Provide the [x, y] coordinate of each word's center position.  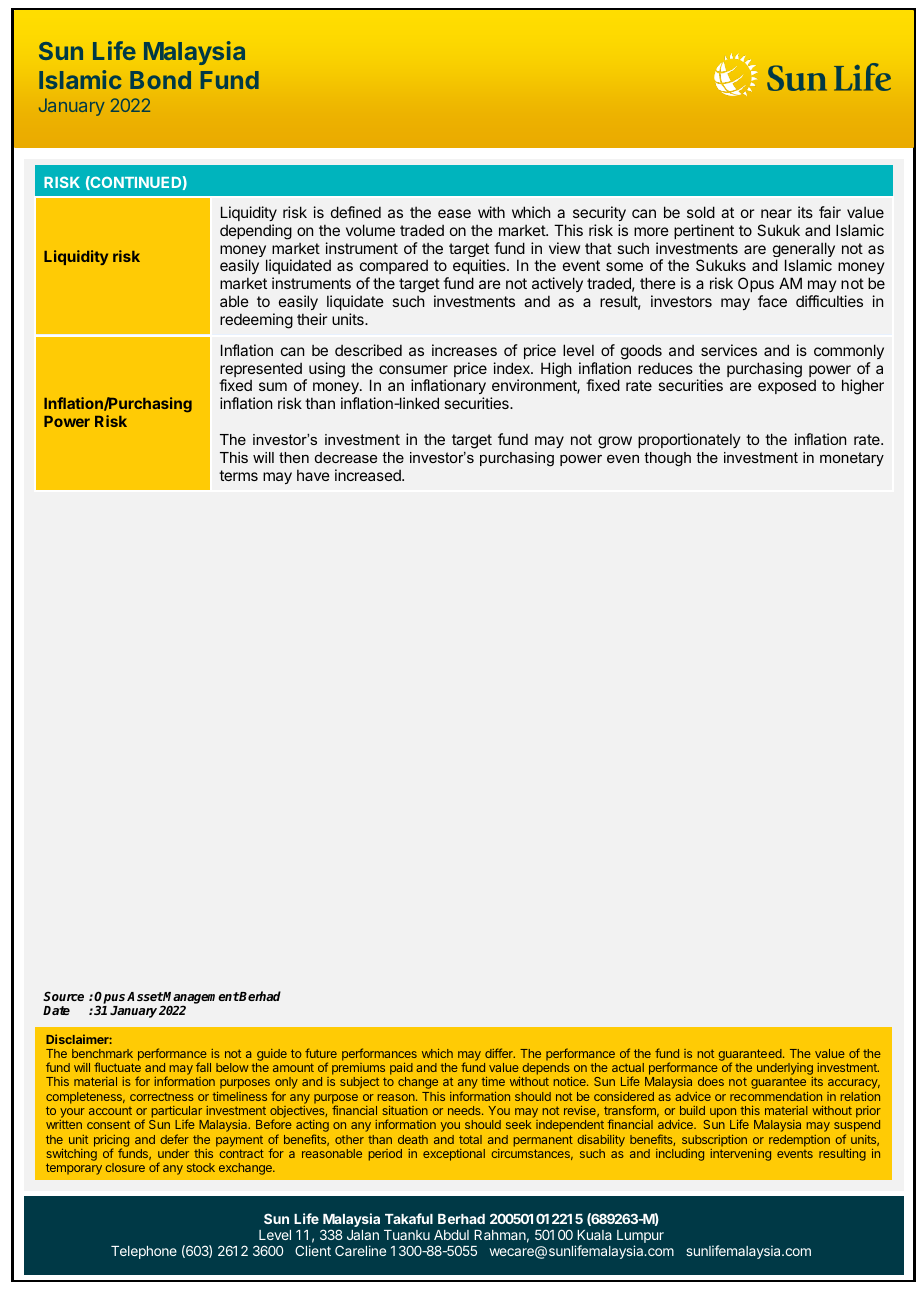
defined [356, 212]
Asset [145, 996]
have [313, 475]
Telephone [144, 1252]
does [711, 1081]
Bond [160, 80]
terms [238, 475]
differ [500, 1053]
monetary [852, 459]
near [776, 213]
